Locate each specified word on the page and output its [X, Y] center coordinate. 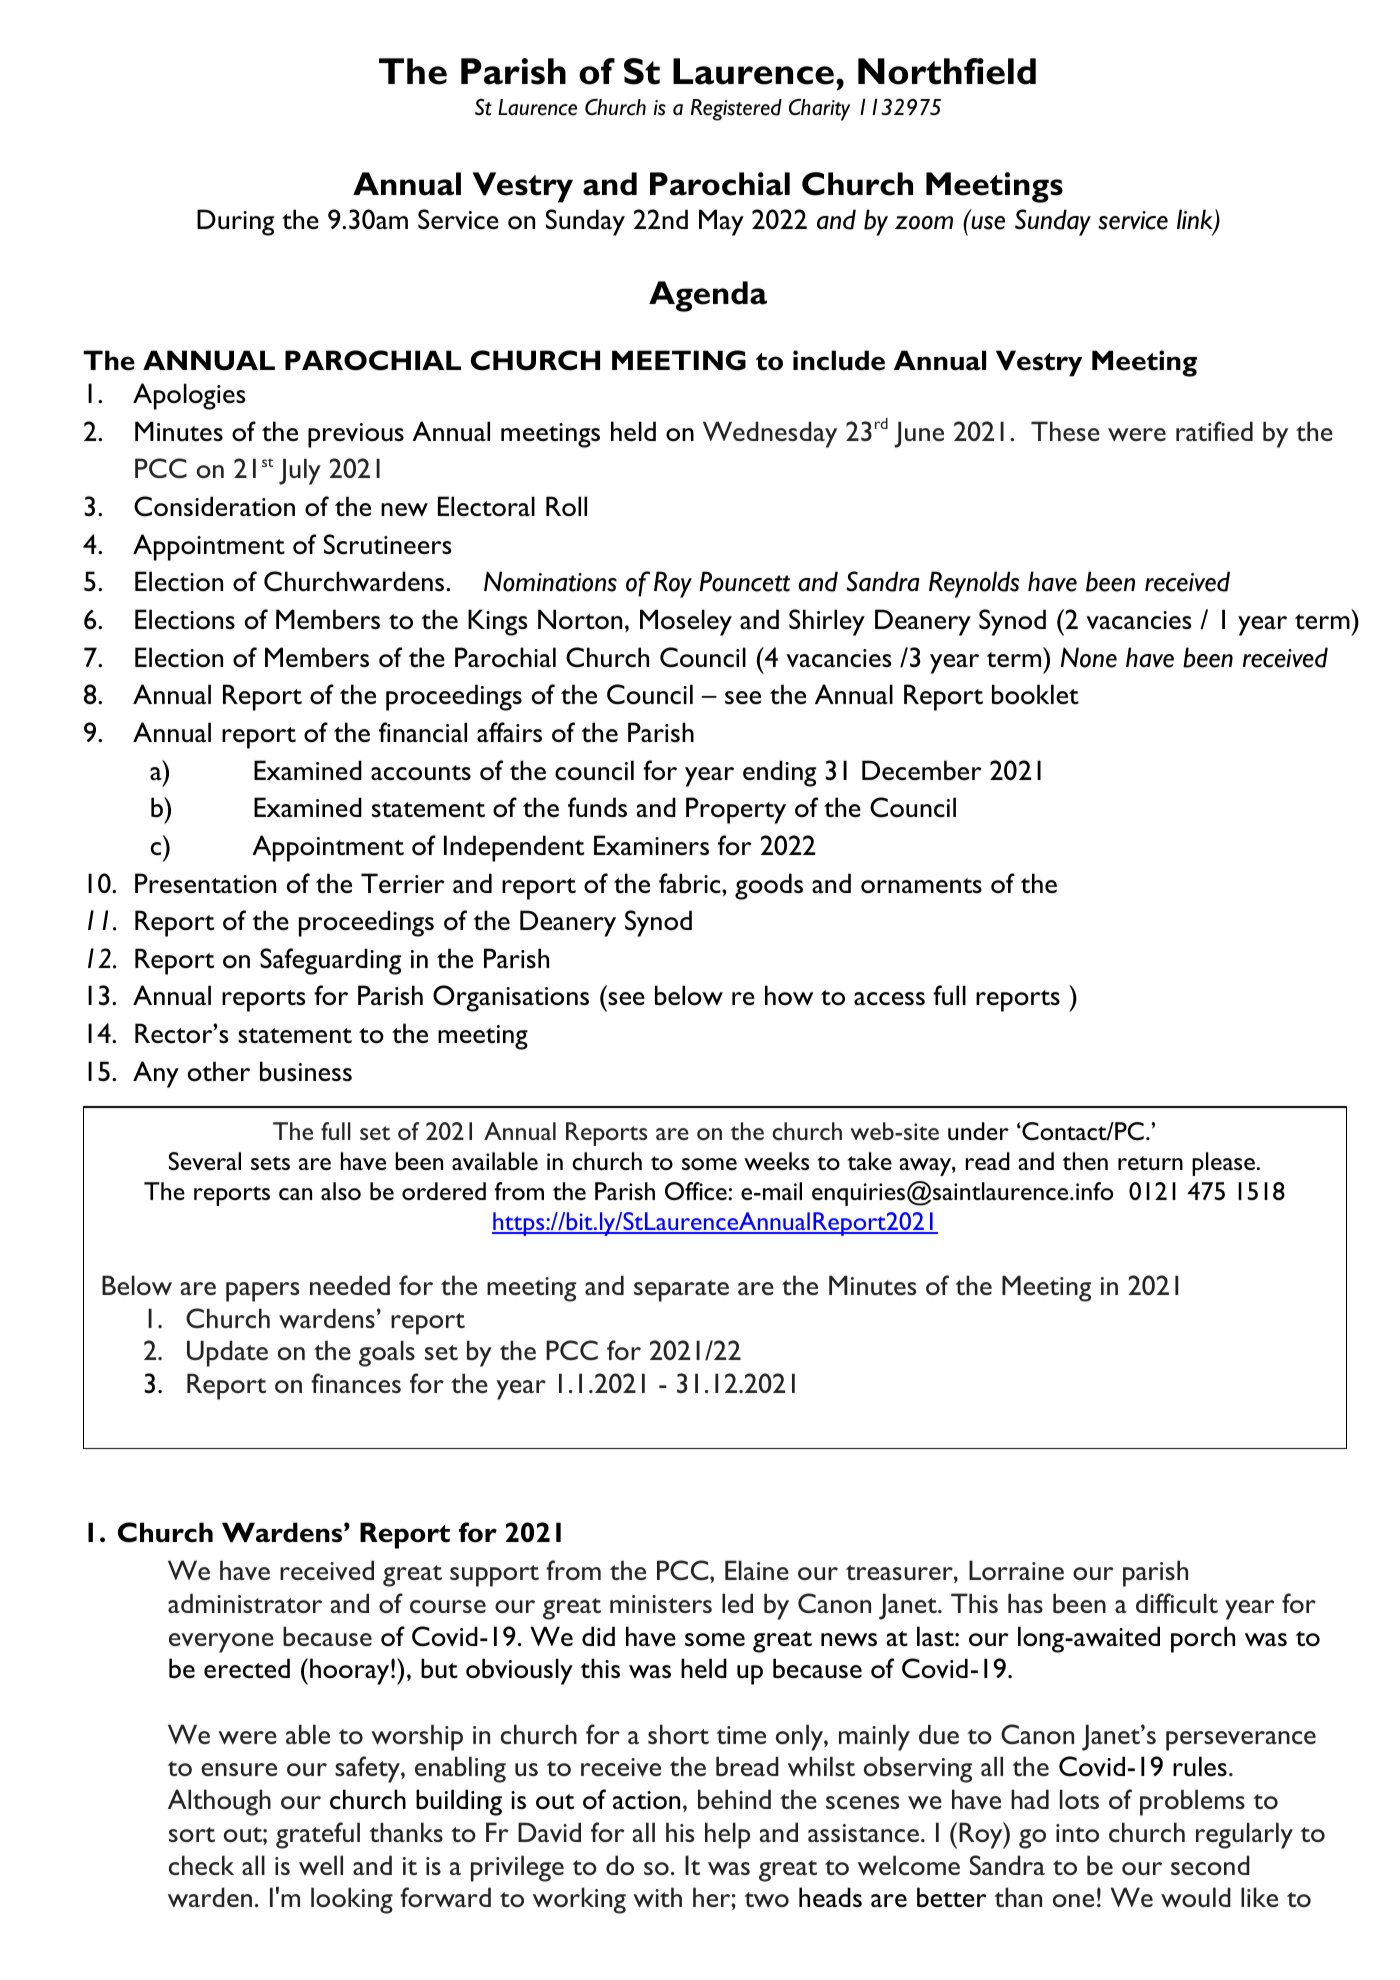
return [1150, 1163]
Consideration [214, 506]
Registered [736, 110]
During [235, 222]
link [1196, 220]
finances [356, 1383]
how [789, 995]
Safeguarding [330, 961]
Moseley [686, 622]
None [1089, 657]
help [727, 1835]
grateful [318, 1835]
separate [681, 1291]
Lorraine [1016, 1570]
